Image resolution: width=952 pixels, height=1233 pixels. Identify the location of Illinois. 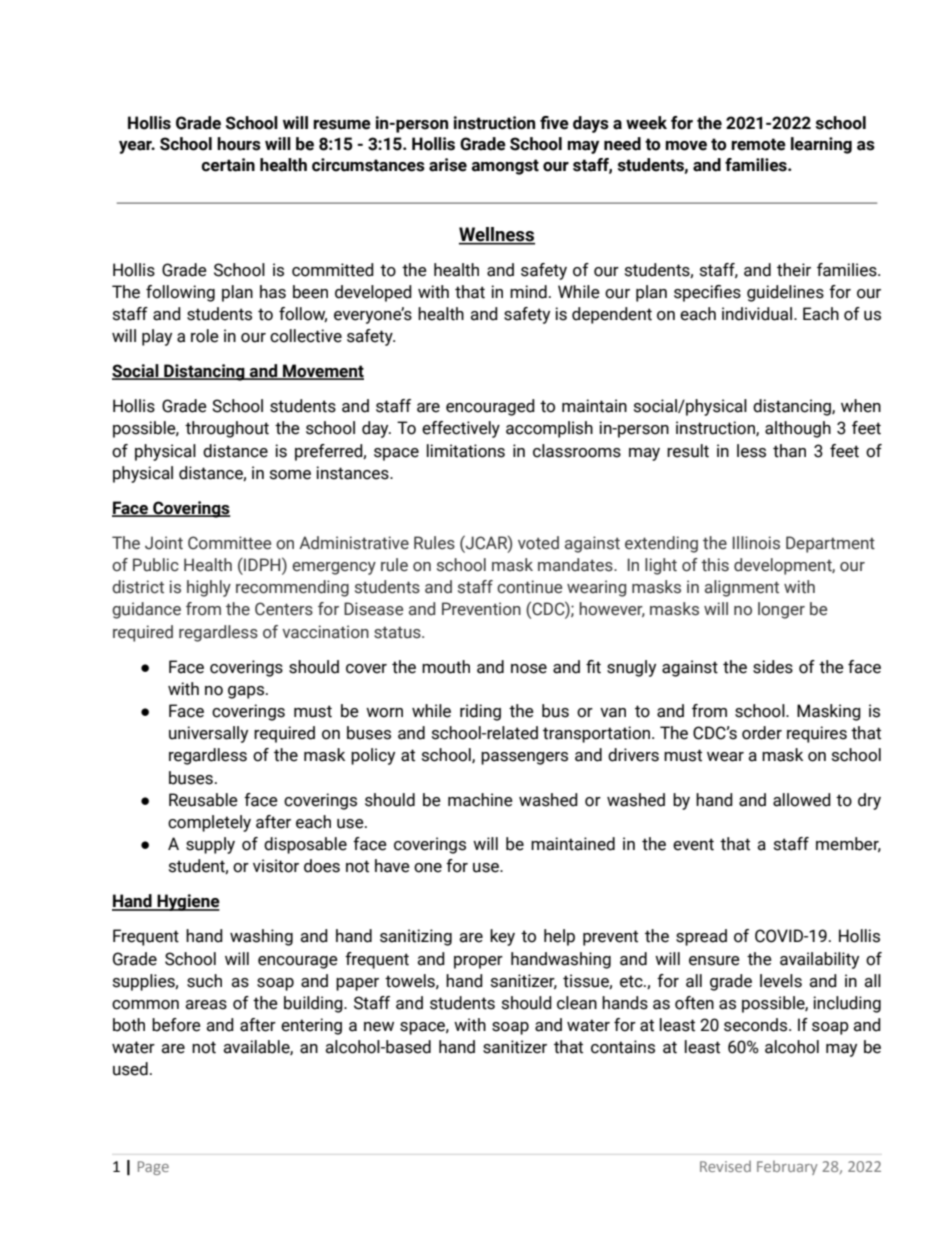
(756, 543).
